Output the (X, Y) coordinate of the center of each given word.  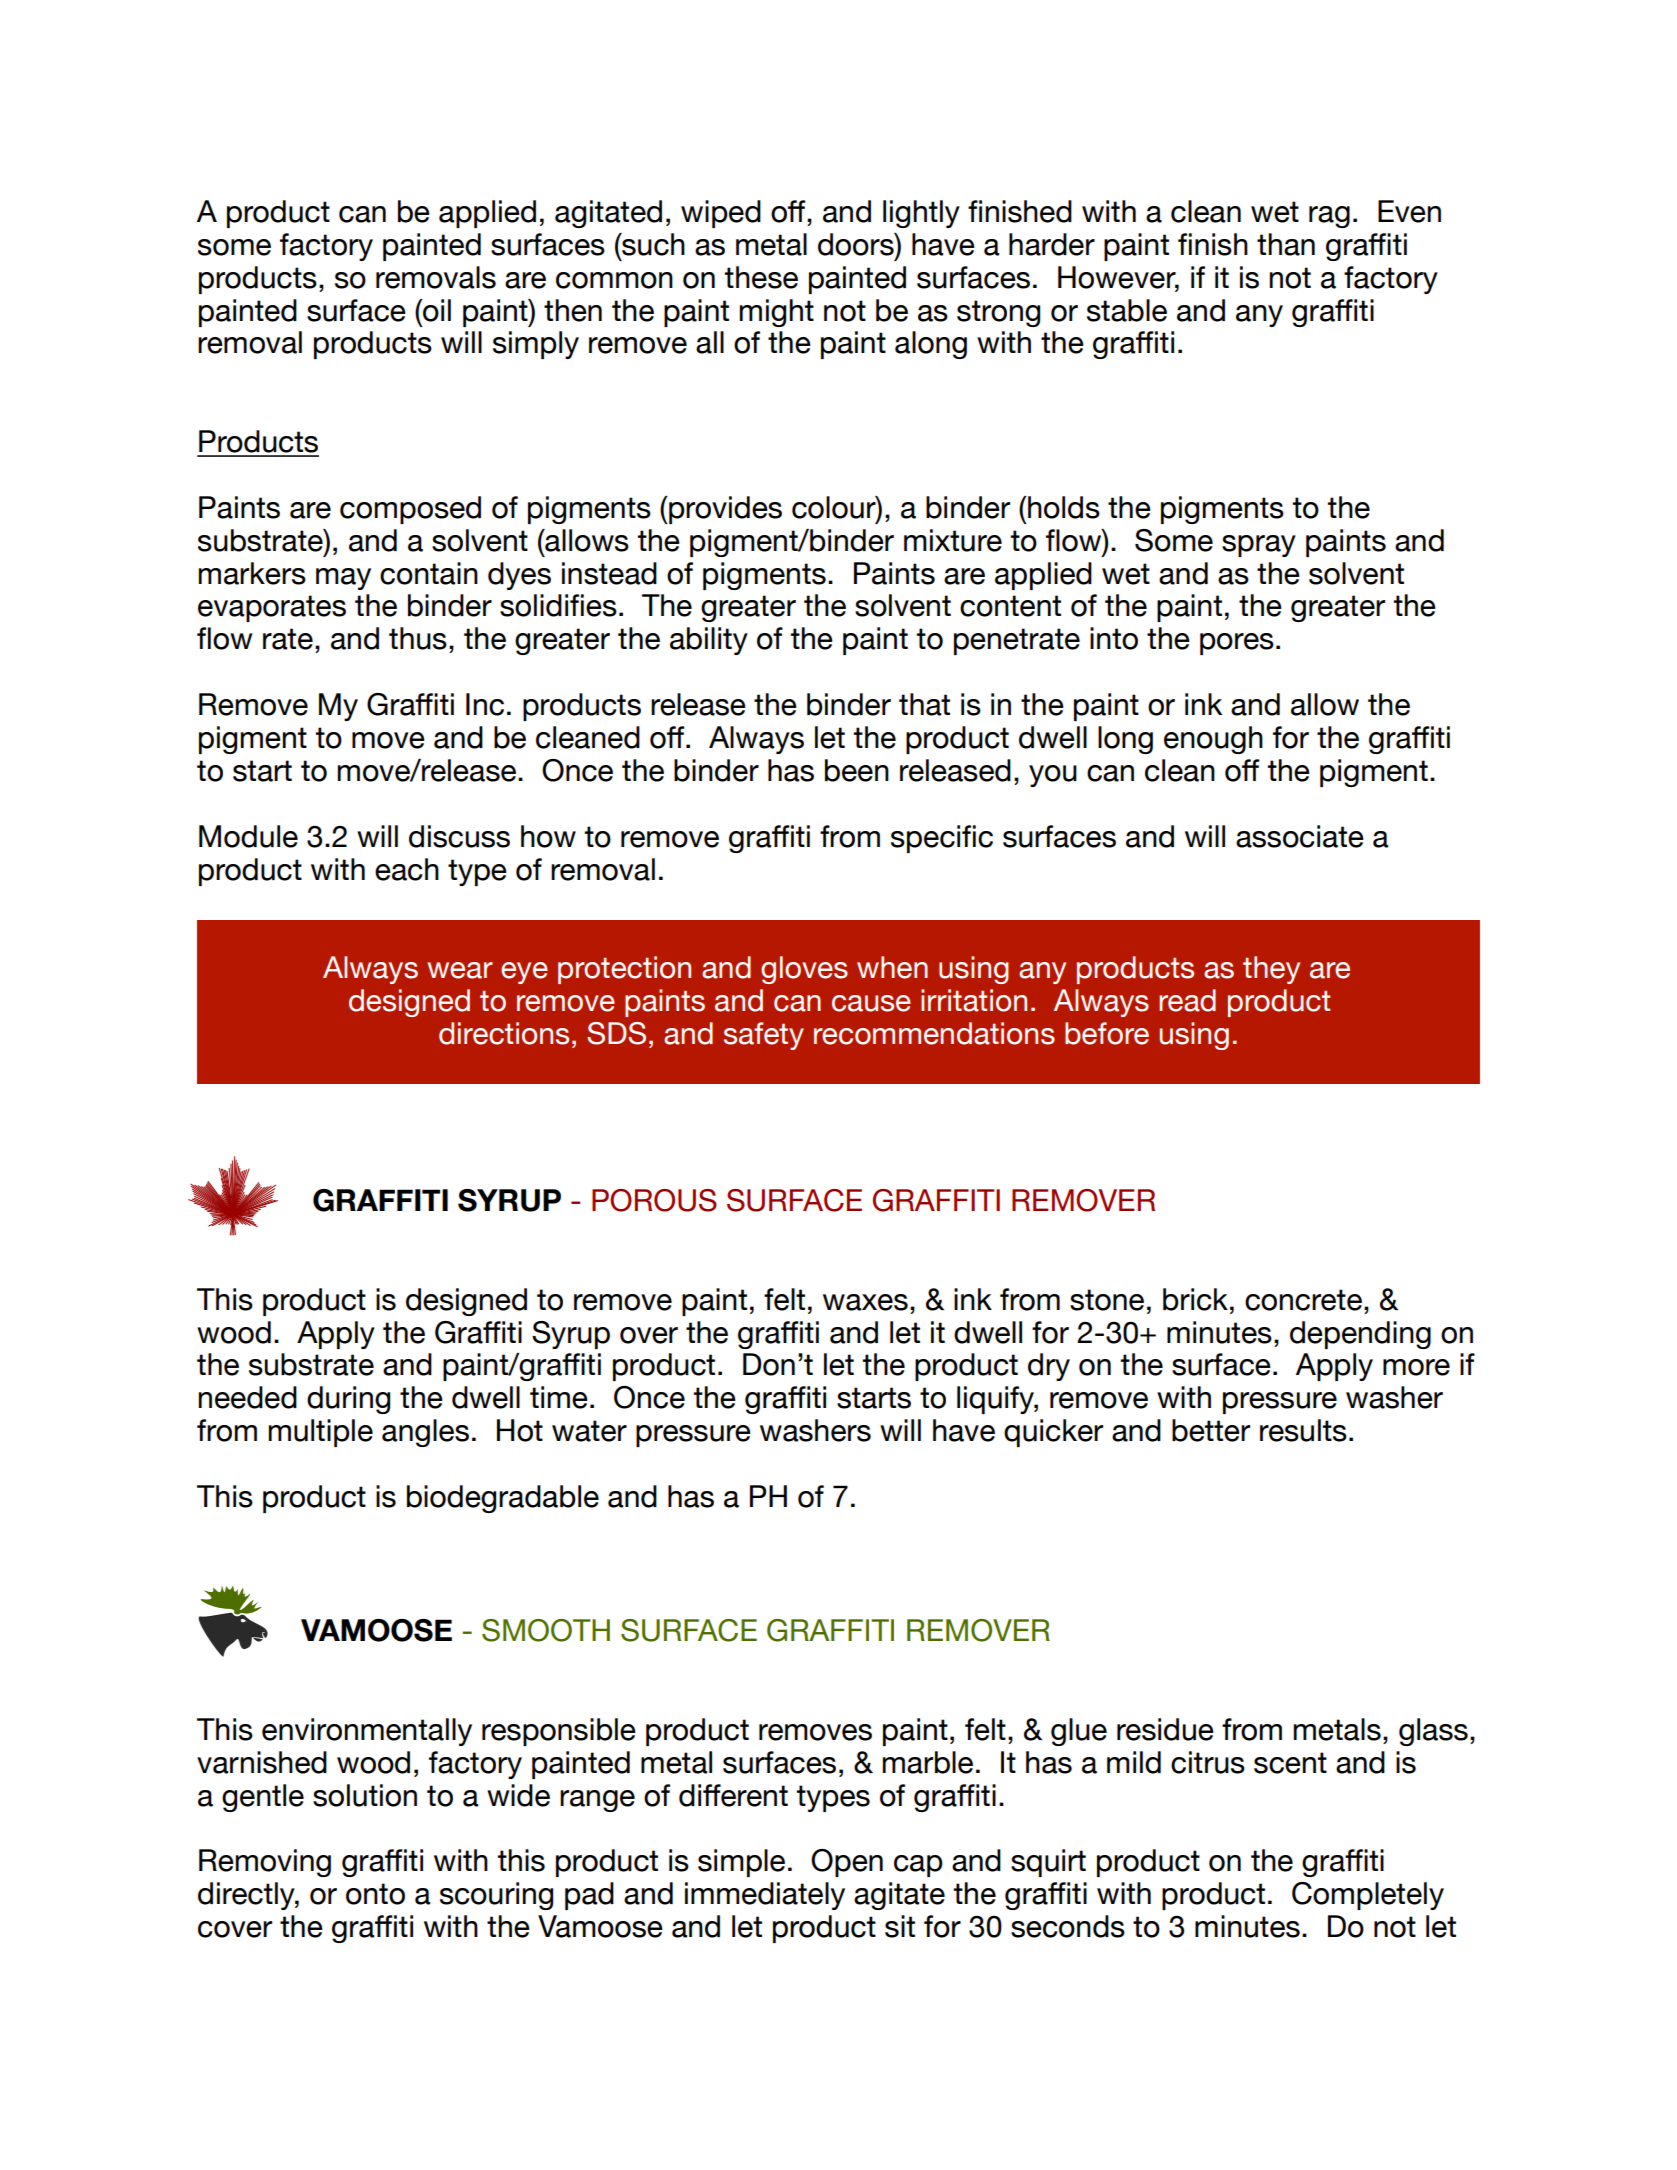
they (1271, 970)
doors (857, 244)
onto (375, 1894)
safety (764, 1036)
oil (436, 310)
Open (847, 1863)
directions (504, 1033)
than (1286, 244)
